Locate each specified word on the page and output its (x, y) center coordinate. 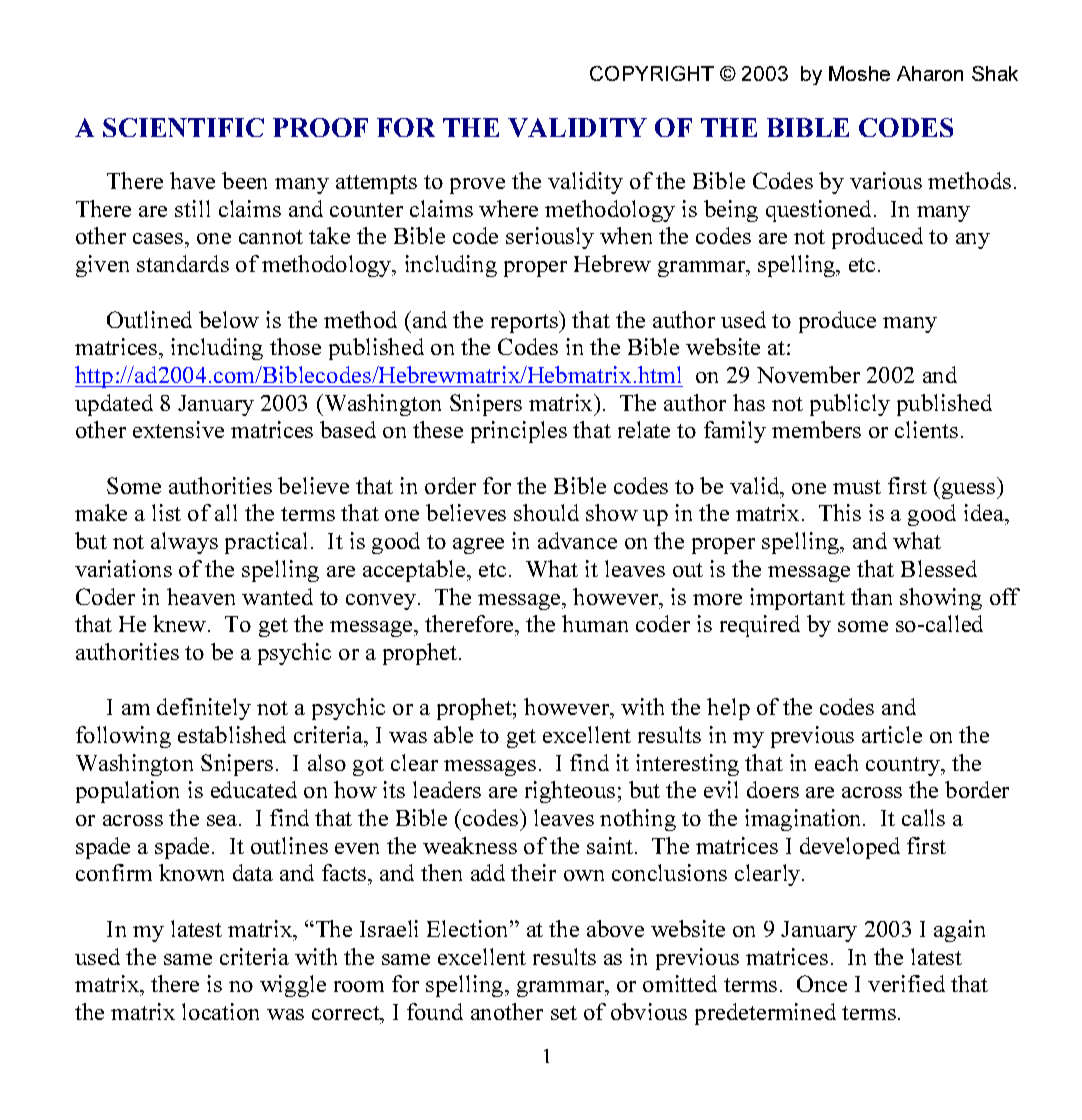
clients (926, 429)
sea (223, 820)
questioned (818, 211)
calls (923, 817)
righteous (570, 792)
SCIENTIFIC (183, 127)
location (220, 1011)
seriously (550, 238)
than (871, 596)
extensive (178, 429)
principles (519, 432)
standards (183, 263)
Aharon (930, 73)
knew (181, 623)
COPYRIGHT (652, 73)
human (595, 623)
